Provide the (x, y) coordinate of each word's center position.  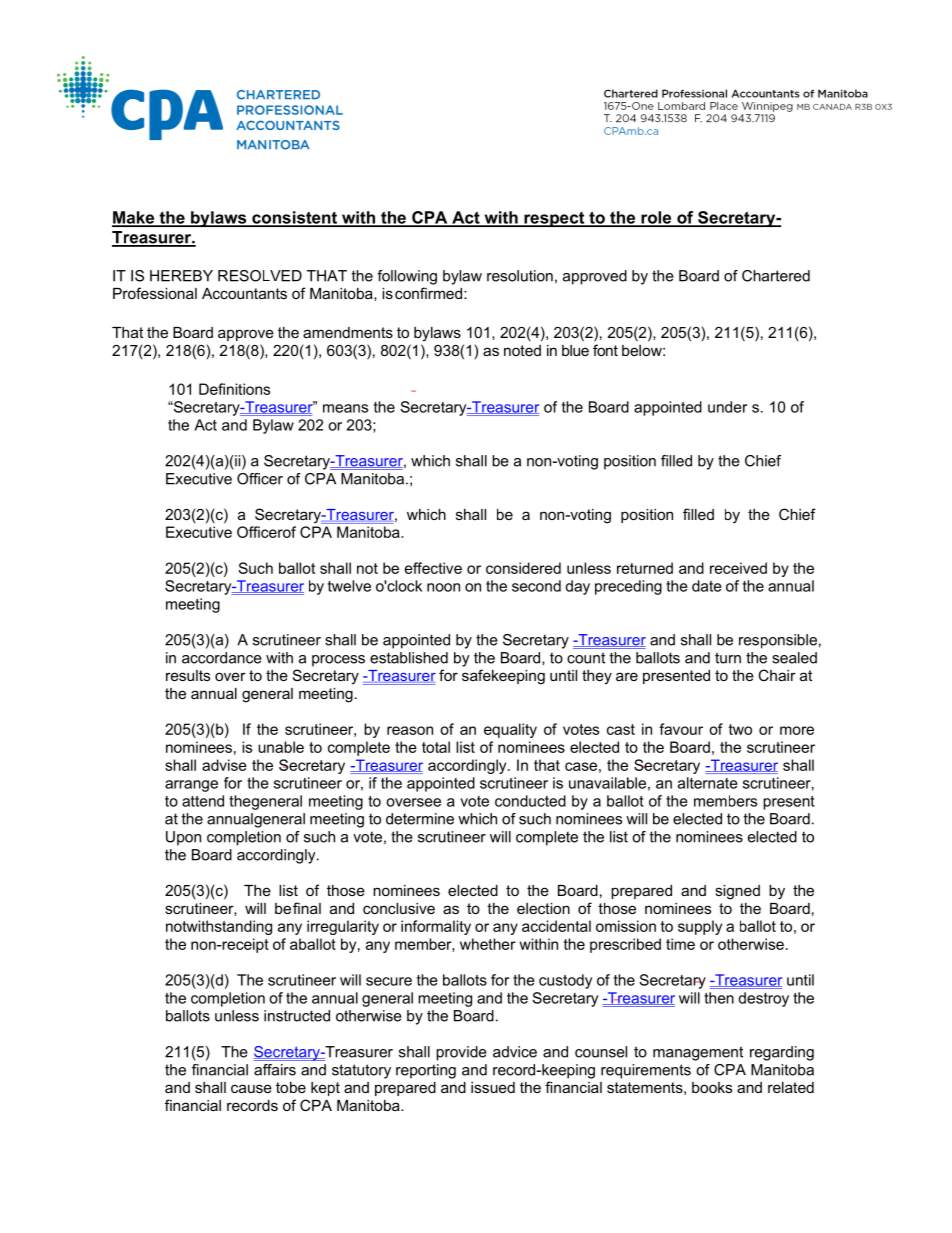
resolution (520, 276)
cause (251, 1088)
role (656, 218)
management (698, 1053)
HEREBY (181, 276)
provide (461, 1053)
